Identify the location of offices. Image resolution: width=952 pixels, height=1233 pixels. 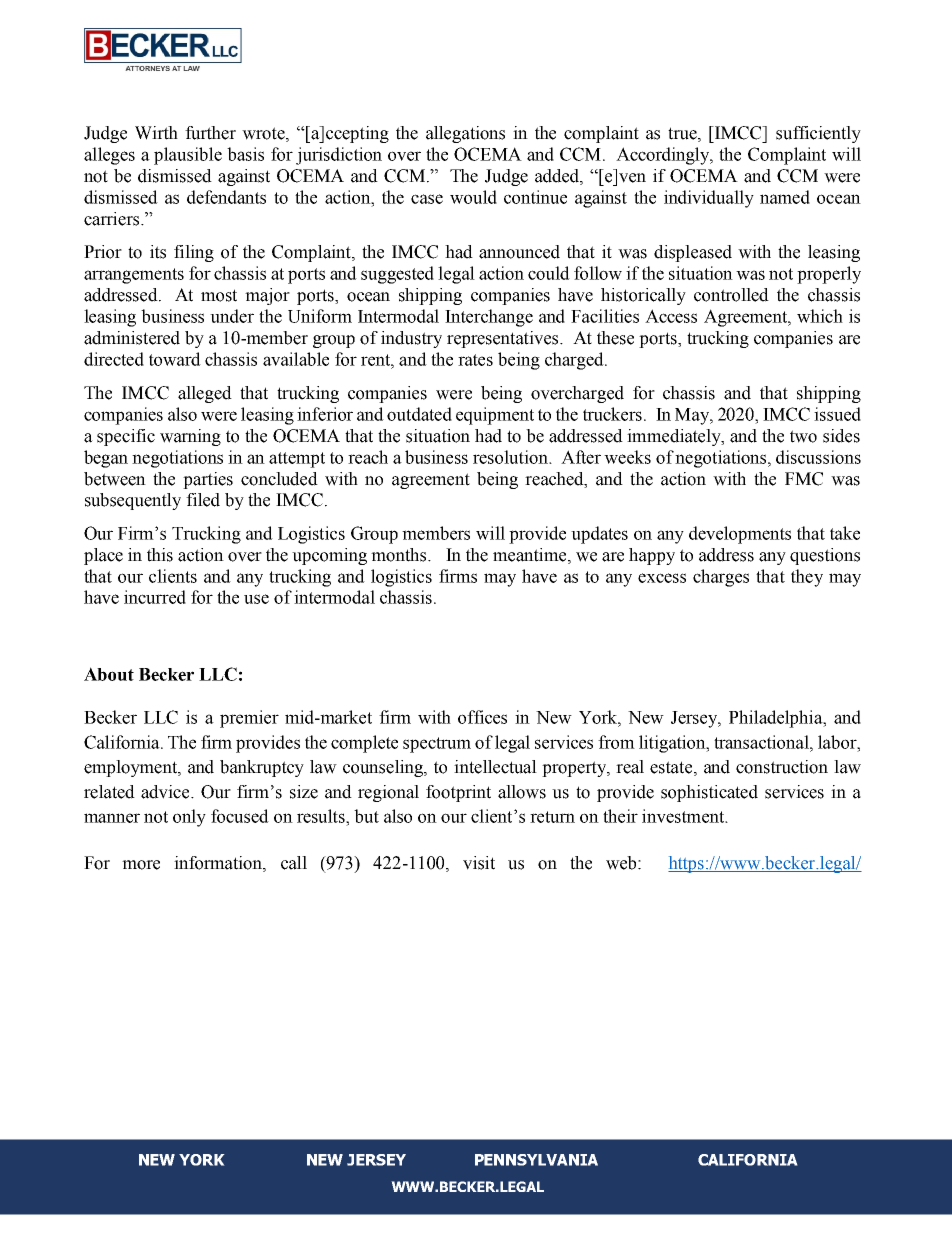
(482, 717).
